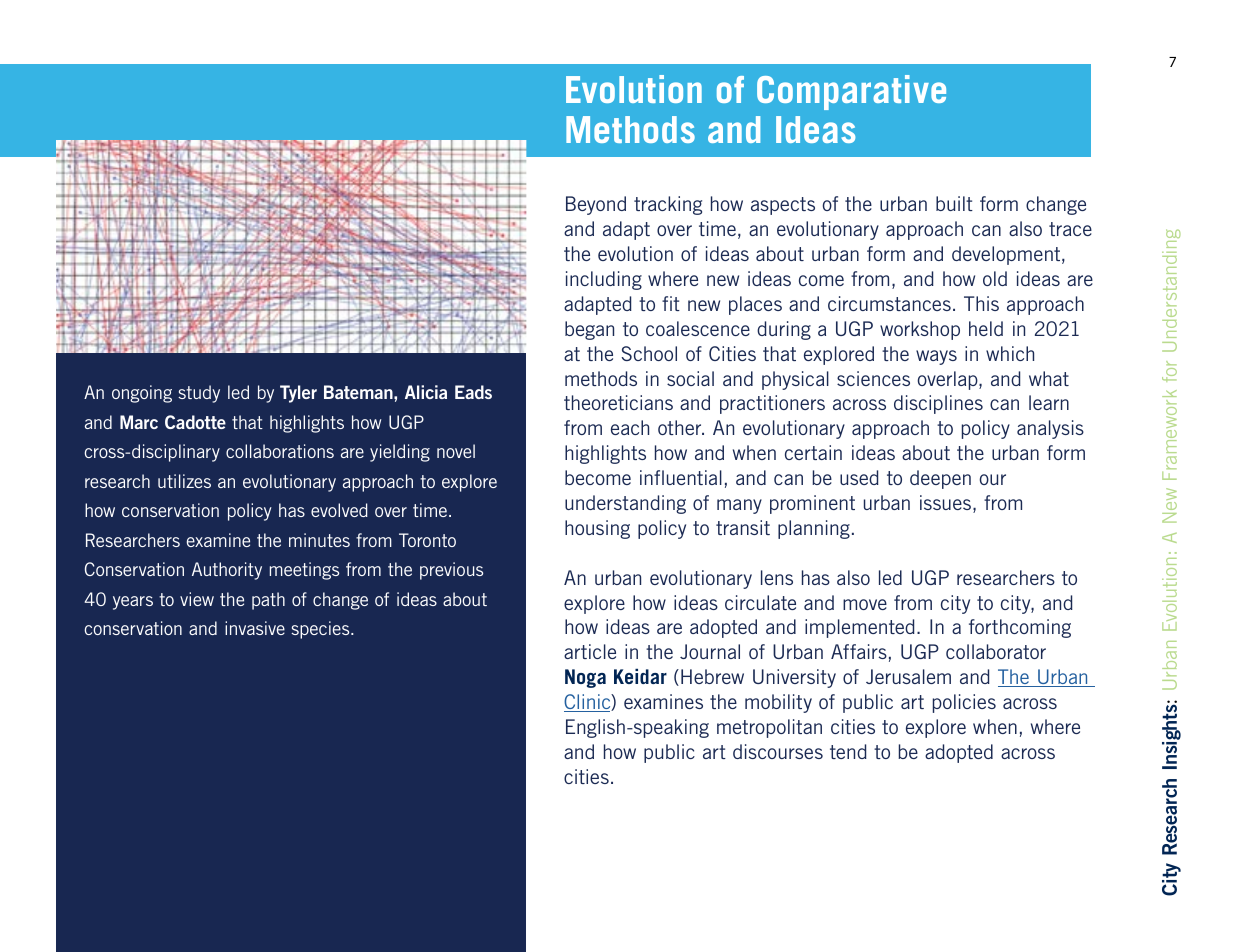 The width and height of the screenshot is (1233, 952). What do you see at coordinates (597, 529) in the screenshot?
I see `housing` at bounding box center [597, 529].
